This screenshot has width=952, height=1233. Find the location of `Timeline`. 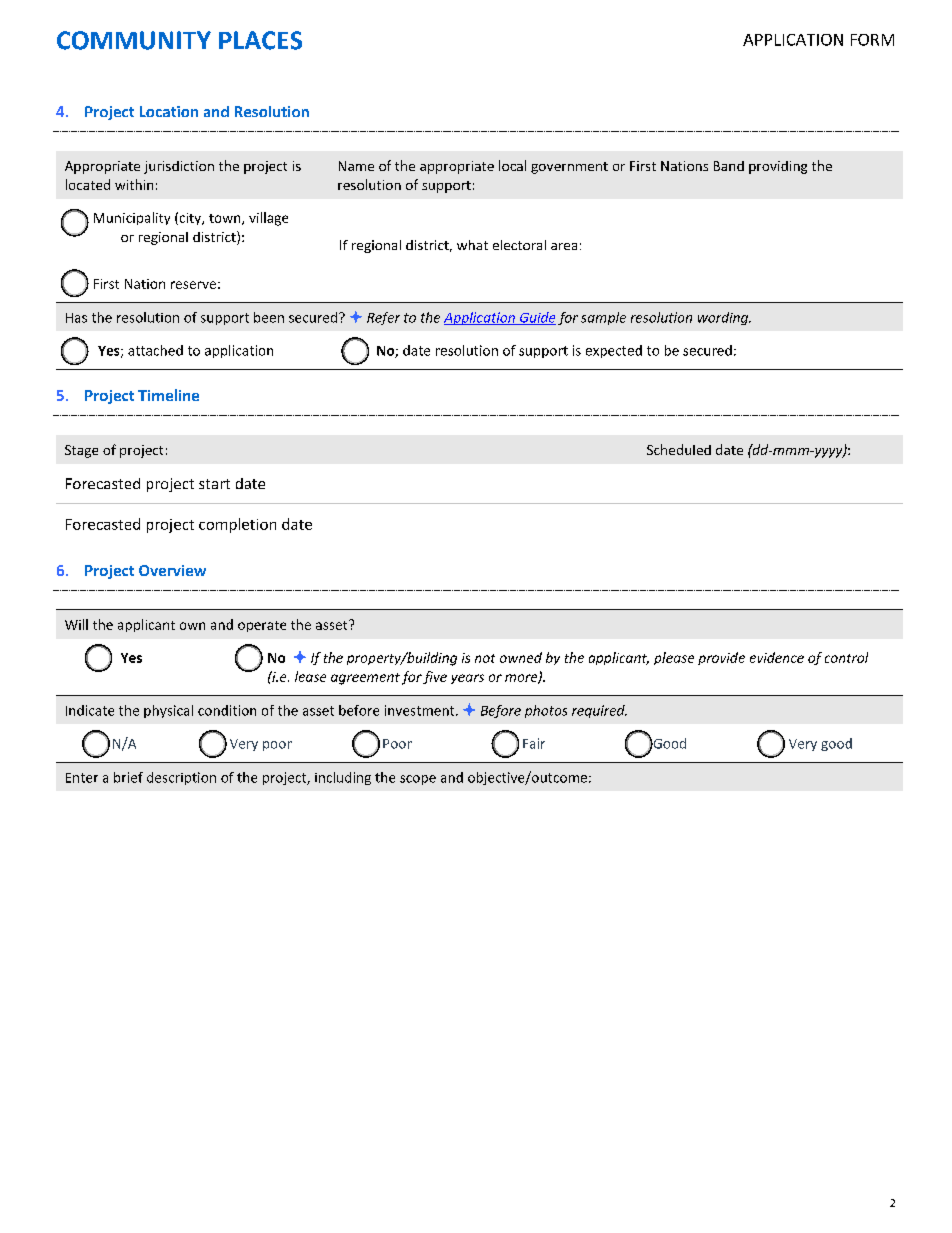

Timeline is located at coordinates (168, 395).
